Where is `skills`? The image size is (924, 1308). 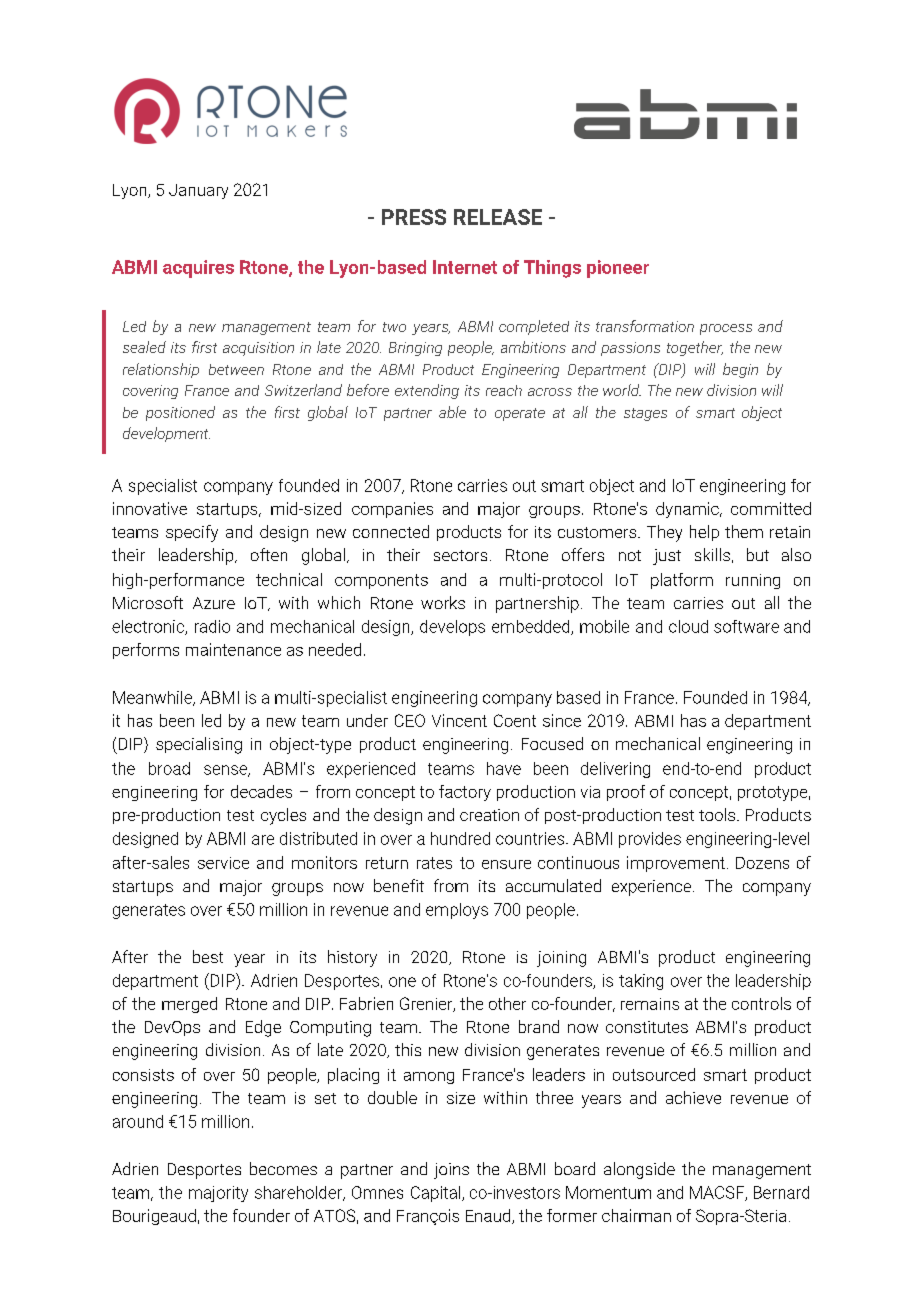
skills is located at coordinates (712, 554).
